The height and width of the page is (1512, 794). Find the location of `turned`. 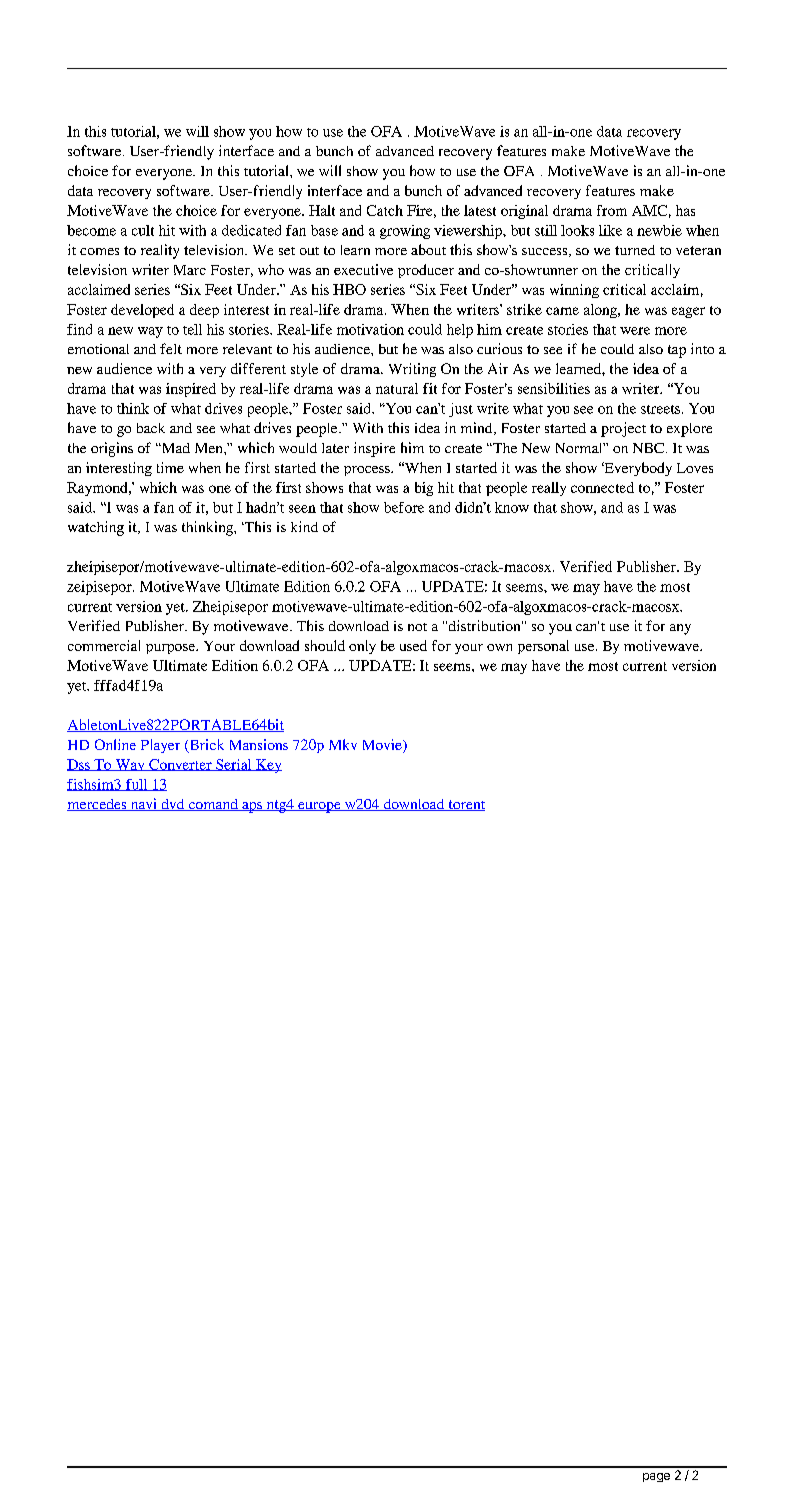

turned is located at coordinates (635, 250).
